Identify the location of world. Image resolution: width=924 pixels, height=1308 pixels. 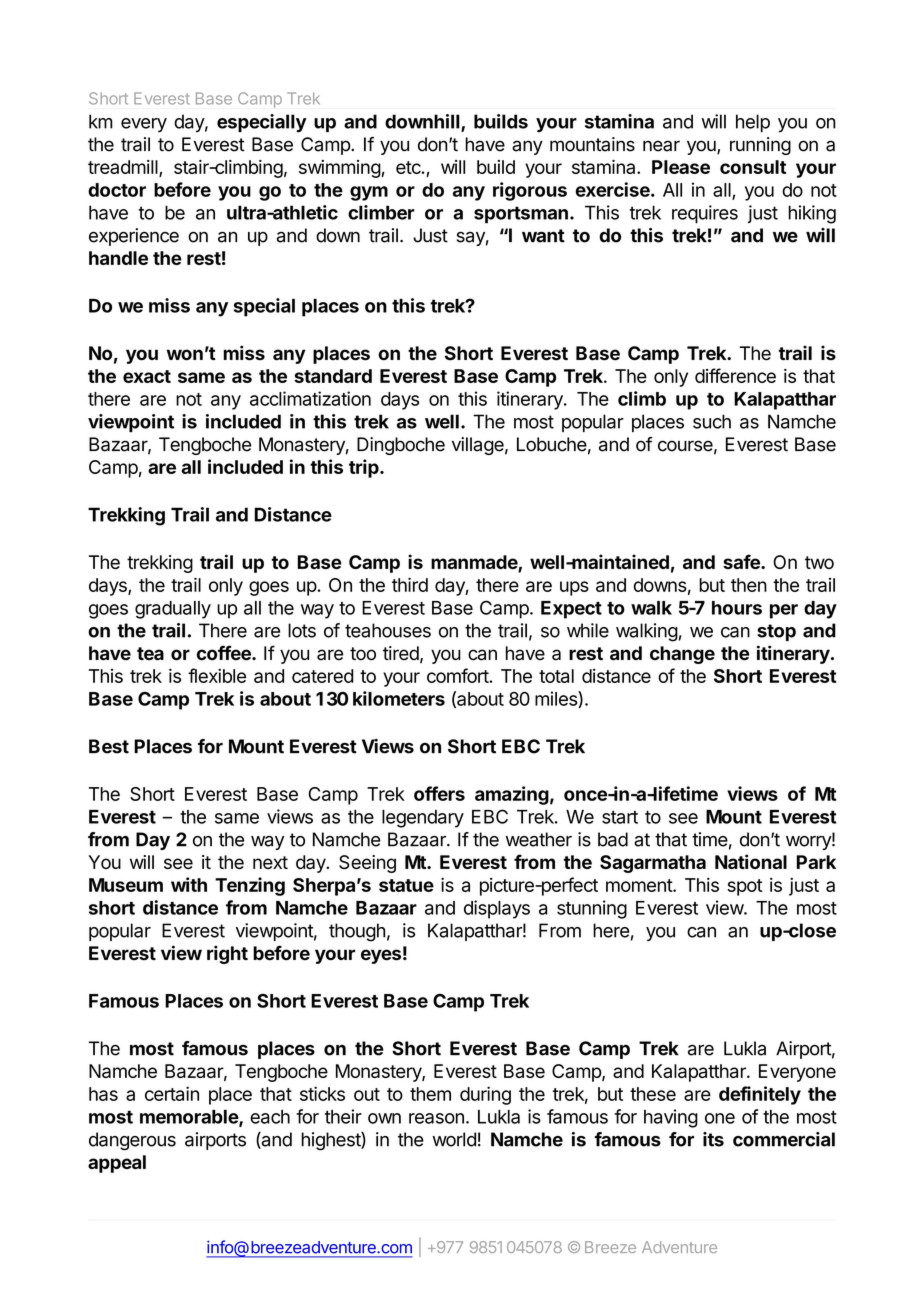
(454, 1139).
